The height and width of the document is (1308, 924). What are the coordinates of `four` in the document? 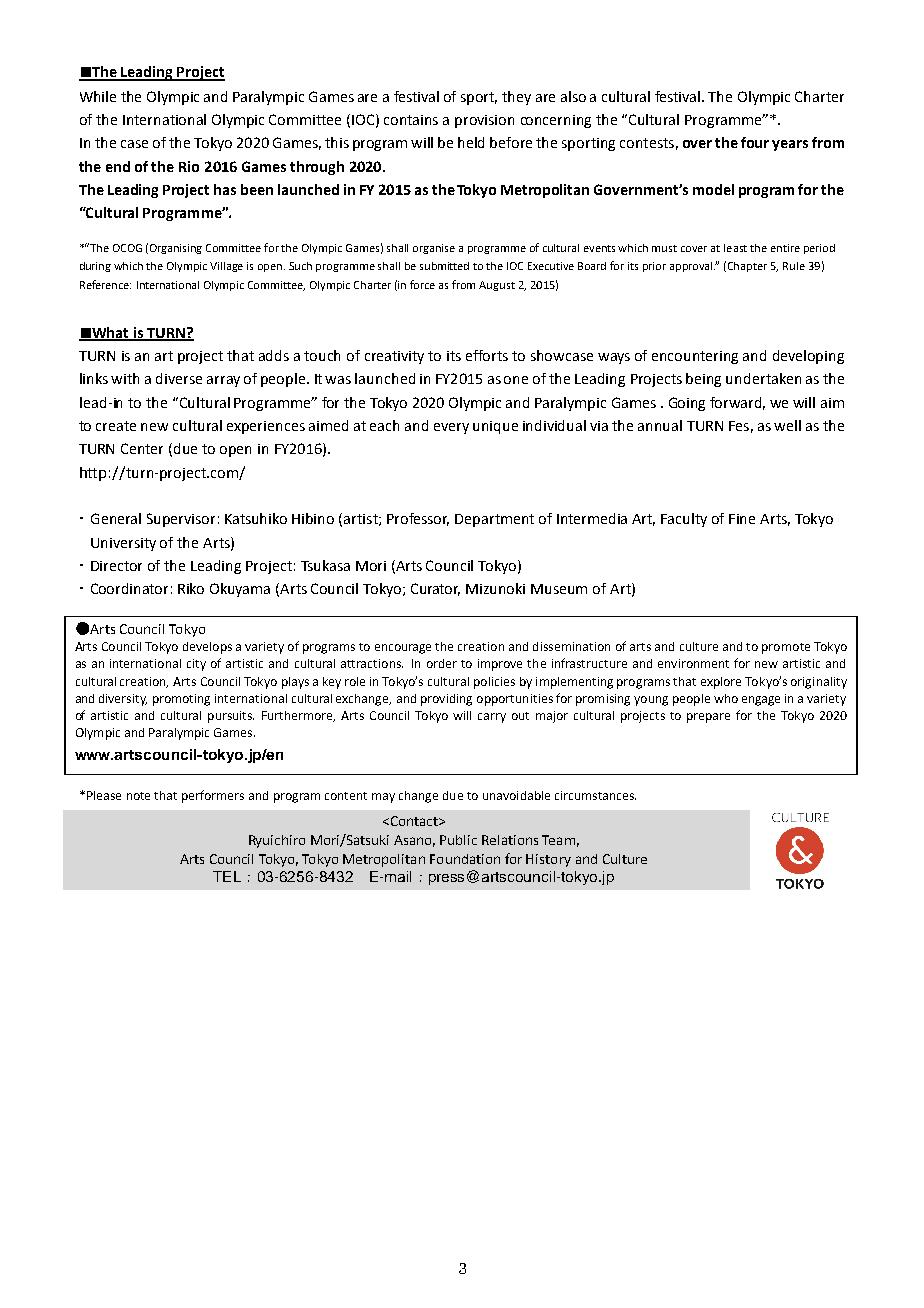 It's located at (755, 142).
